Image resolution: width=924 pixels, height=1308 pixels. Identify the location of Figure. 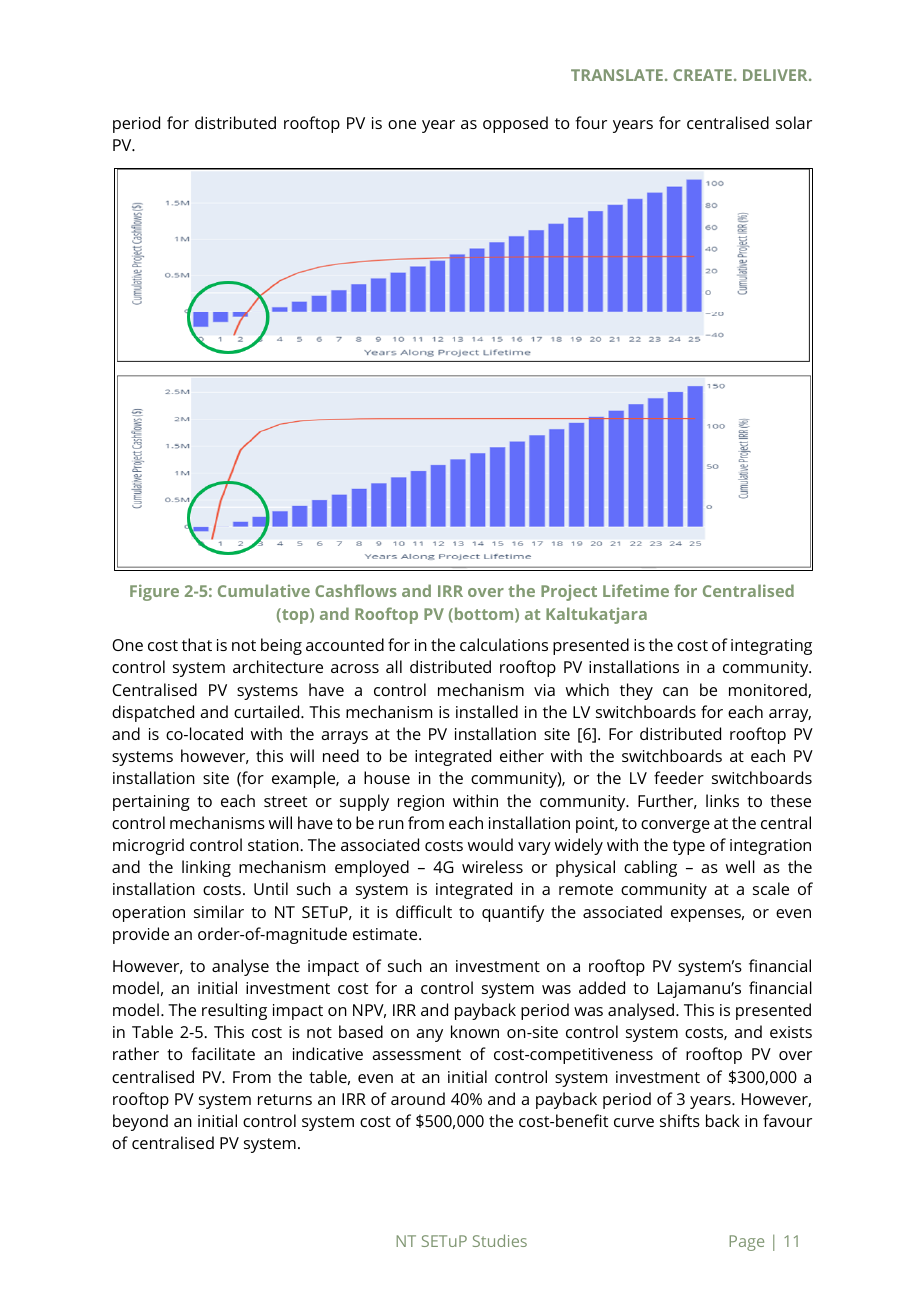
(154, 592).
